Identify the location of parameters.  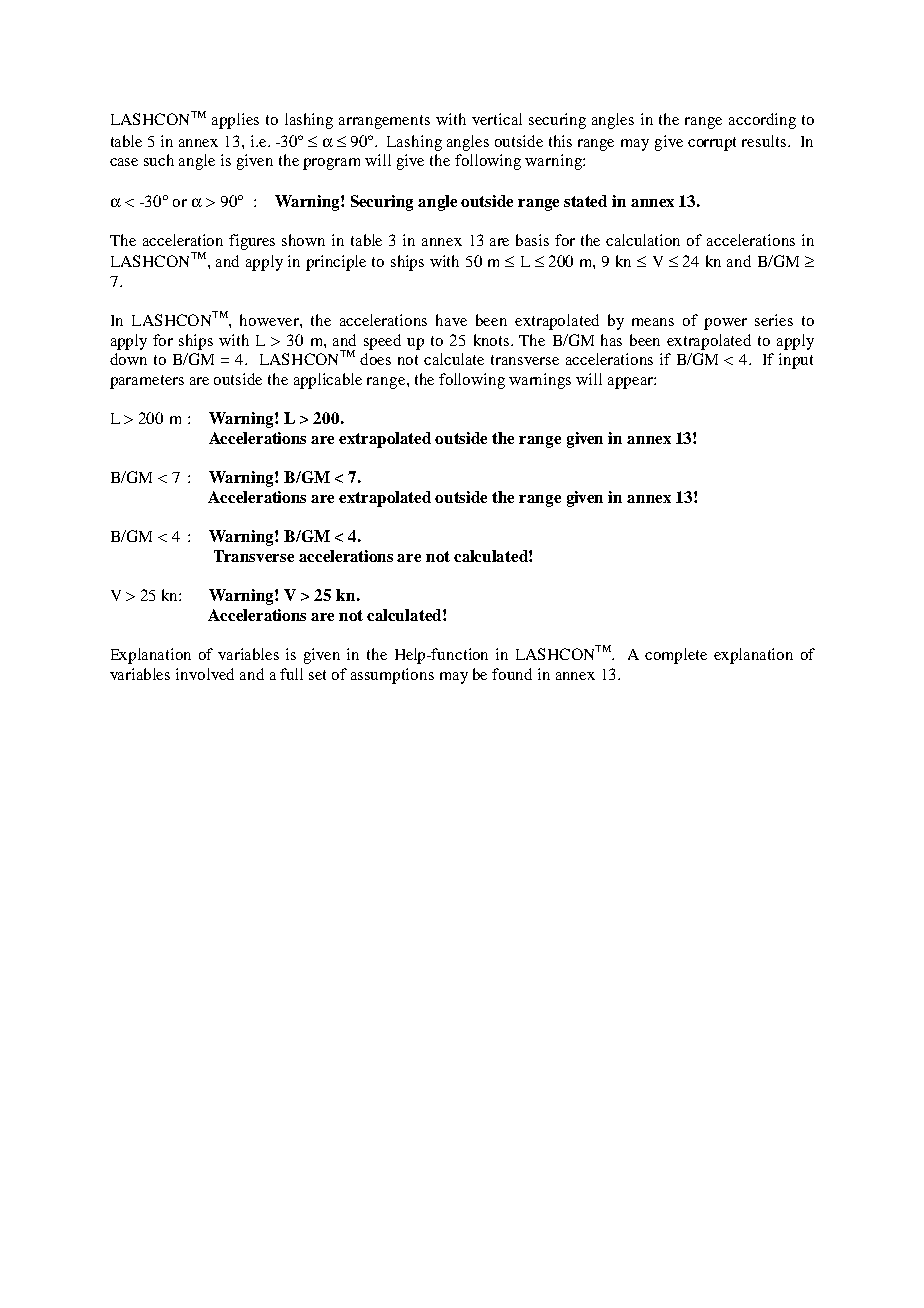
(147, 382).
